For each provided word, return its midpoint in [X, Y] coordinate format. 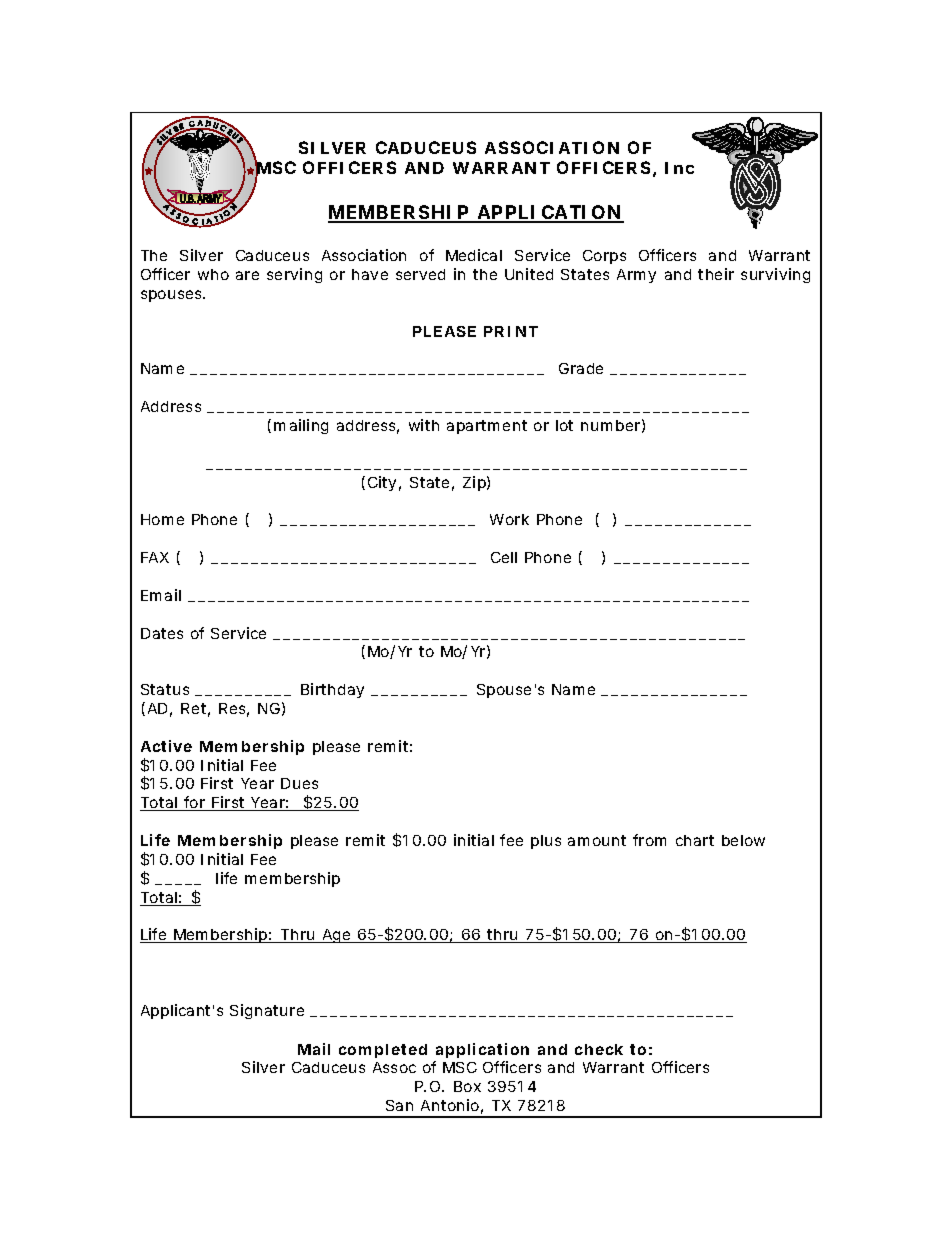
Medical [474, 255]
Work [509, 519]
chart [695, 840]
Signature [267, 1011]
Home [162, 519]
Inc [679, 168]
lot [564, 425]
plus [546, 842]
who [213, 274]
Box [467, 1086]
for [195, 803]
